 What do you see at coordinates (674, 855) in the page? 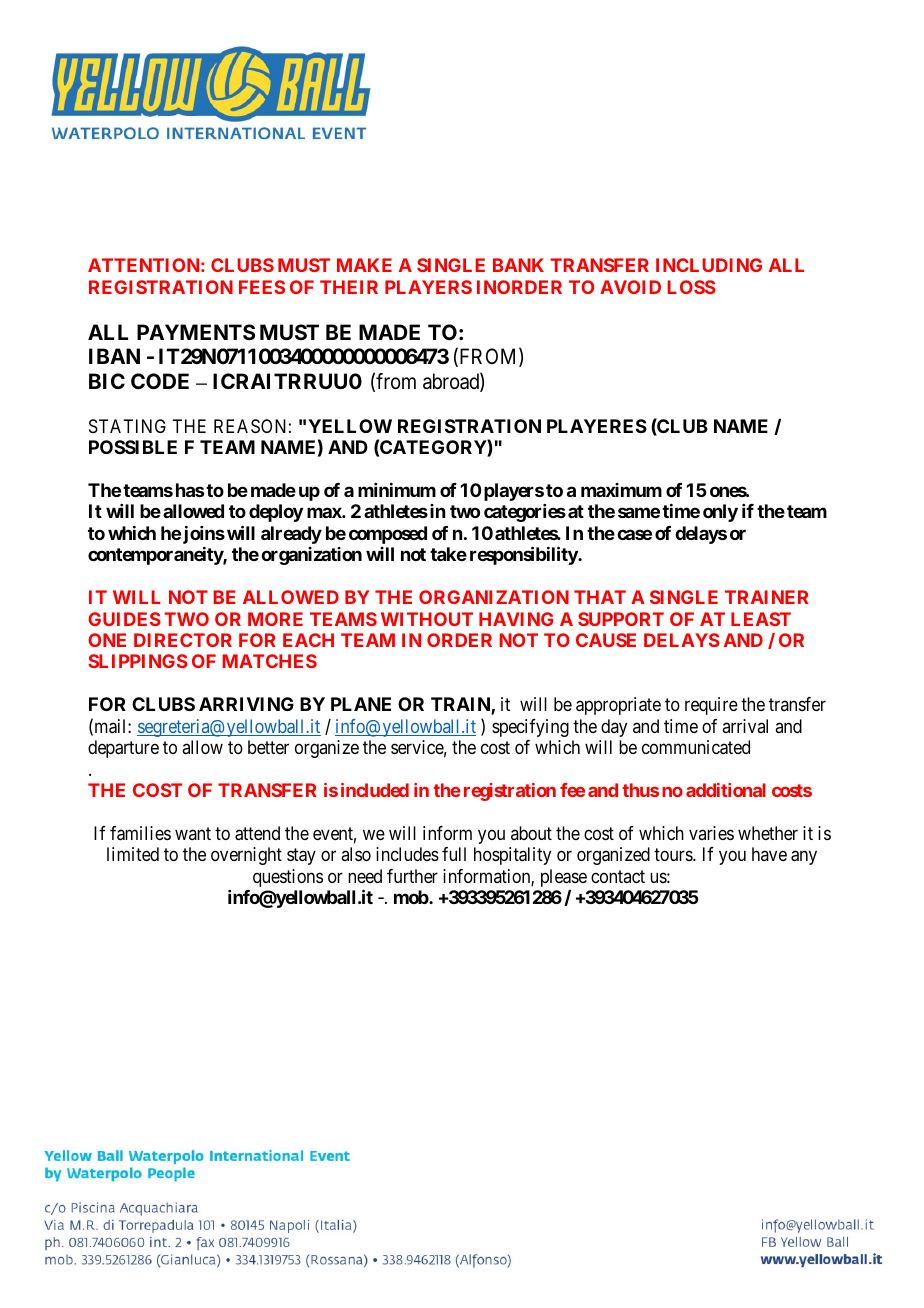
I see `tours` at bounding box center [674, 855].
